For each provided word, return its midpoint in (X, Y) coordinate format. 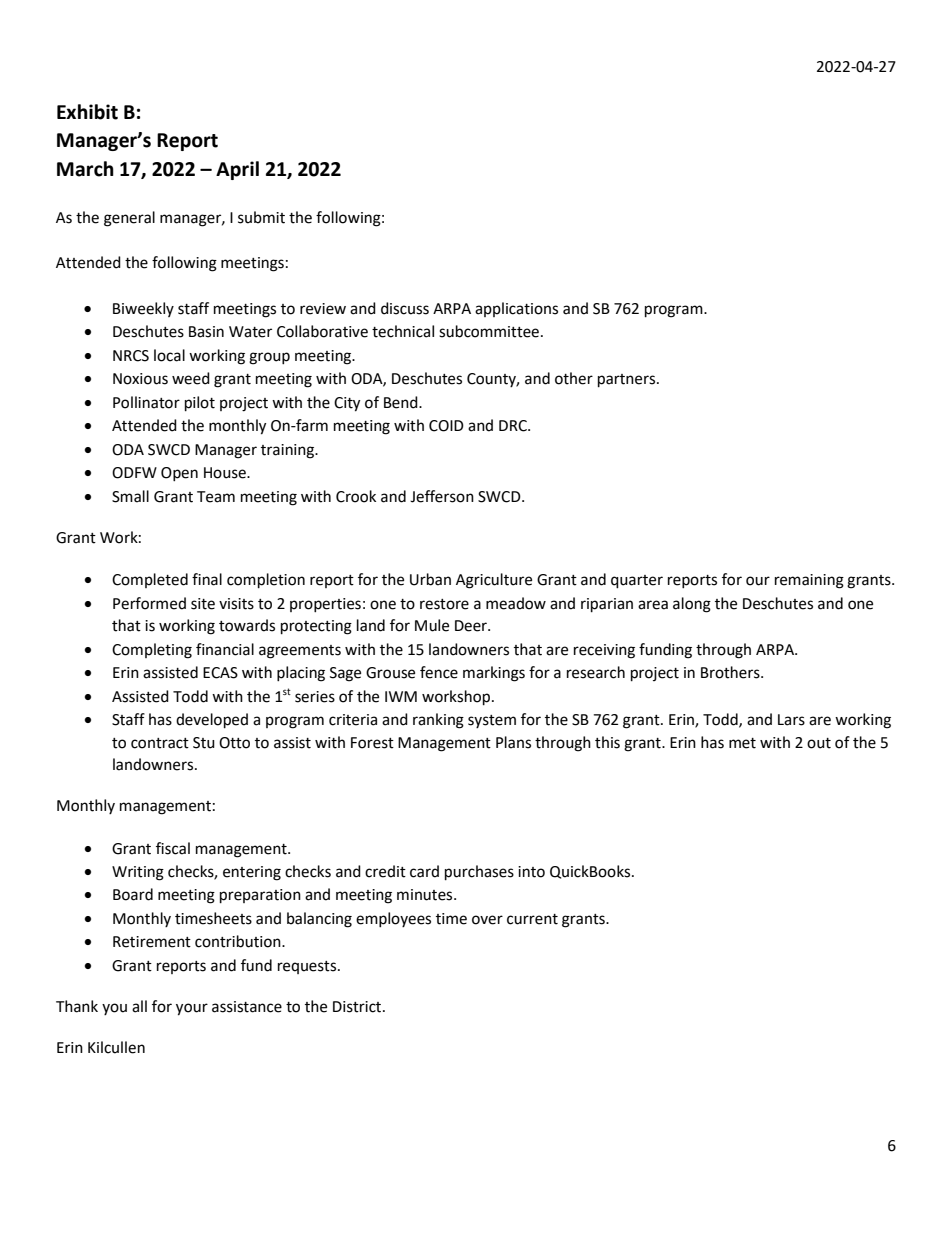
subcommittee (489, 331)
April (237, 170)
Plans (513, 742)
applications (516, 309)
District (358, 1007)
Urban (430, 579)
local (169, 355)
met (742, 743)
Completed (150, 580)
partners (628, 381)
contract (160, 743)
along (692, 605)
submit (261, 217)
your (192, 1009)
